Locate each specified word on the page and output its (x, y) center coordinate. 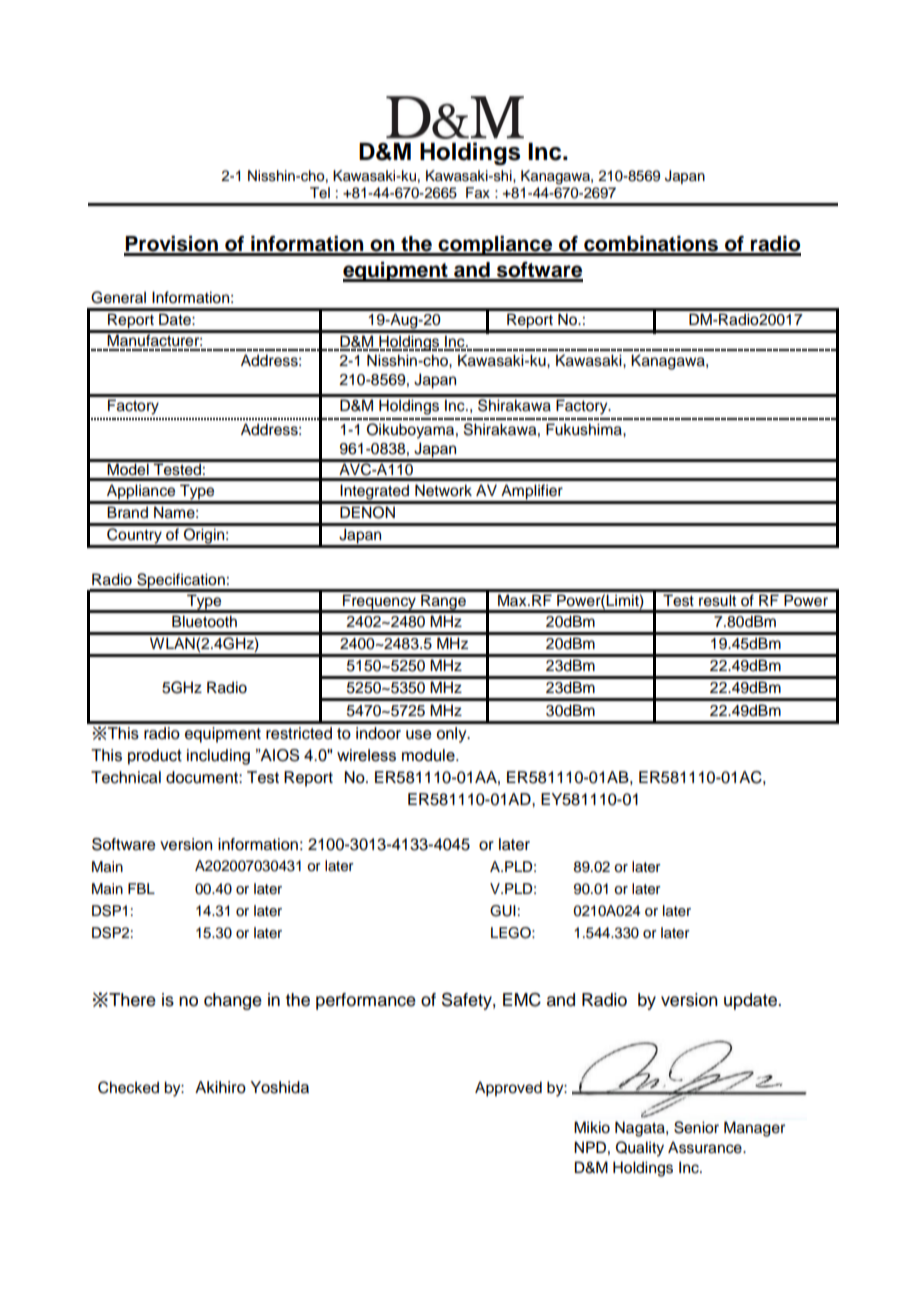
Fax (478, 193)
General (118, 297)
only (453, 735)
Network (443, 490)
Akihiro (220, 1087)
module (429, 755)
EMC (522, 1000)
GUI (503, 911)
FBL (141, 888)
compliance (495, 246)
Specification (181, 582)
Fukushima (585, 429)
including (218, 757)
